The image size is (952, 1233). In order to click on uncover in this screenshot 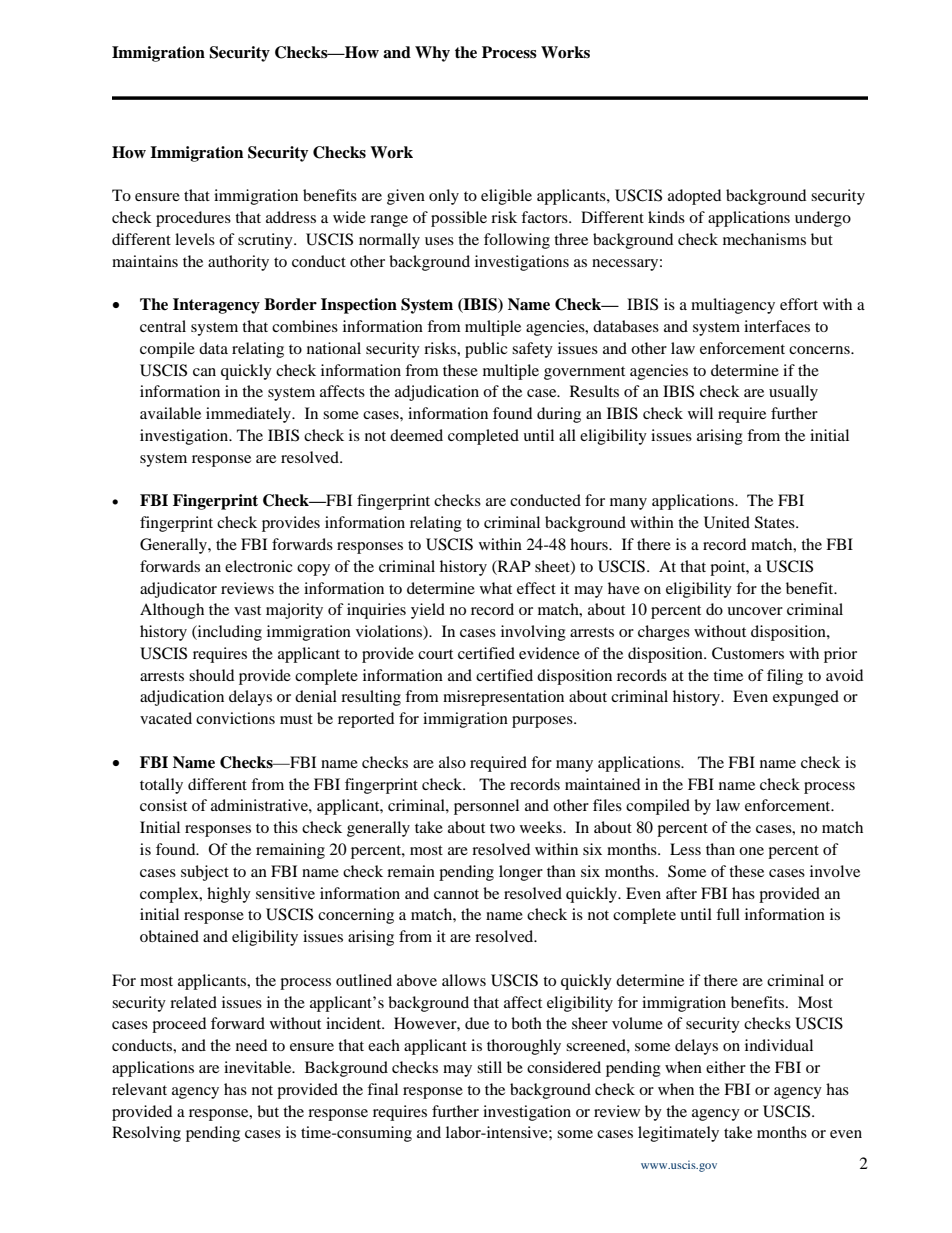, I will do `click(755, 611)`.
